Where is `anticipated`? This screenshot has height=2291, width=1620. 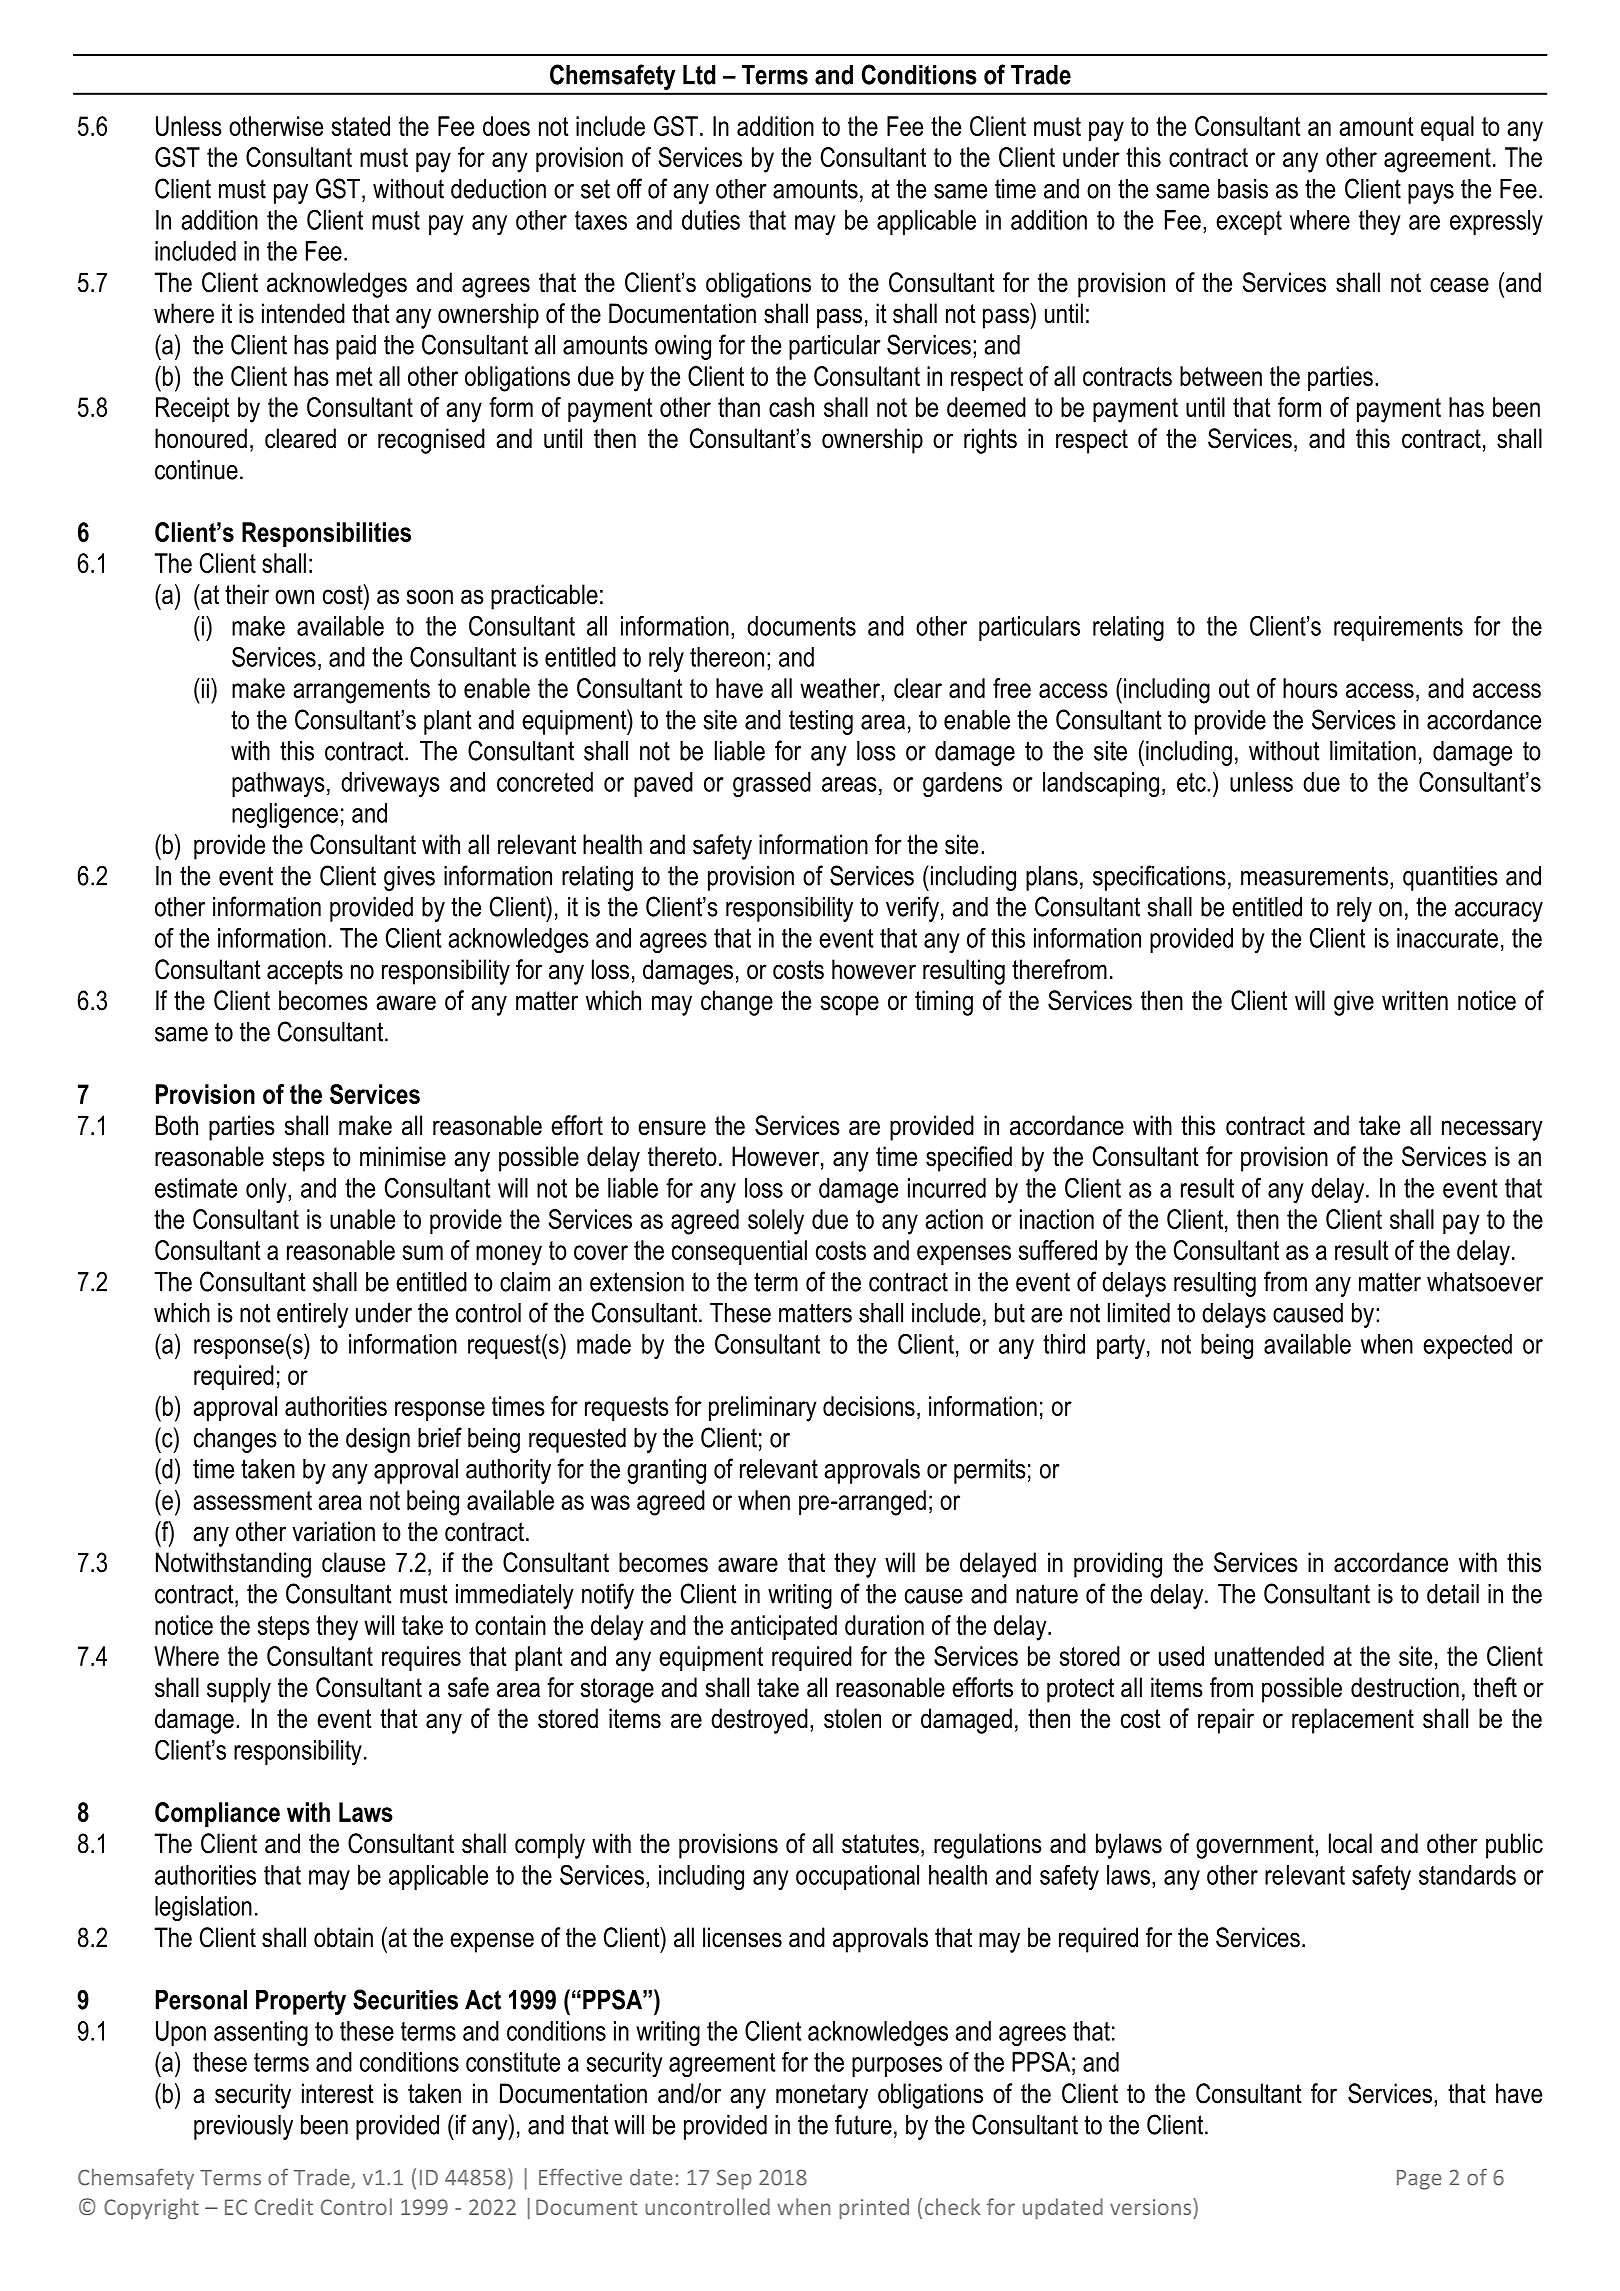 anticipated is located at coordinates (784, 1627).
